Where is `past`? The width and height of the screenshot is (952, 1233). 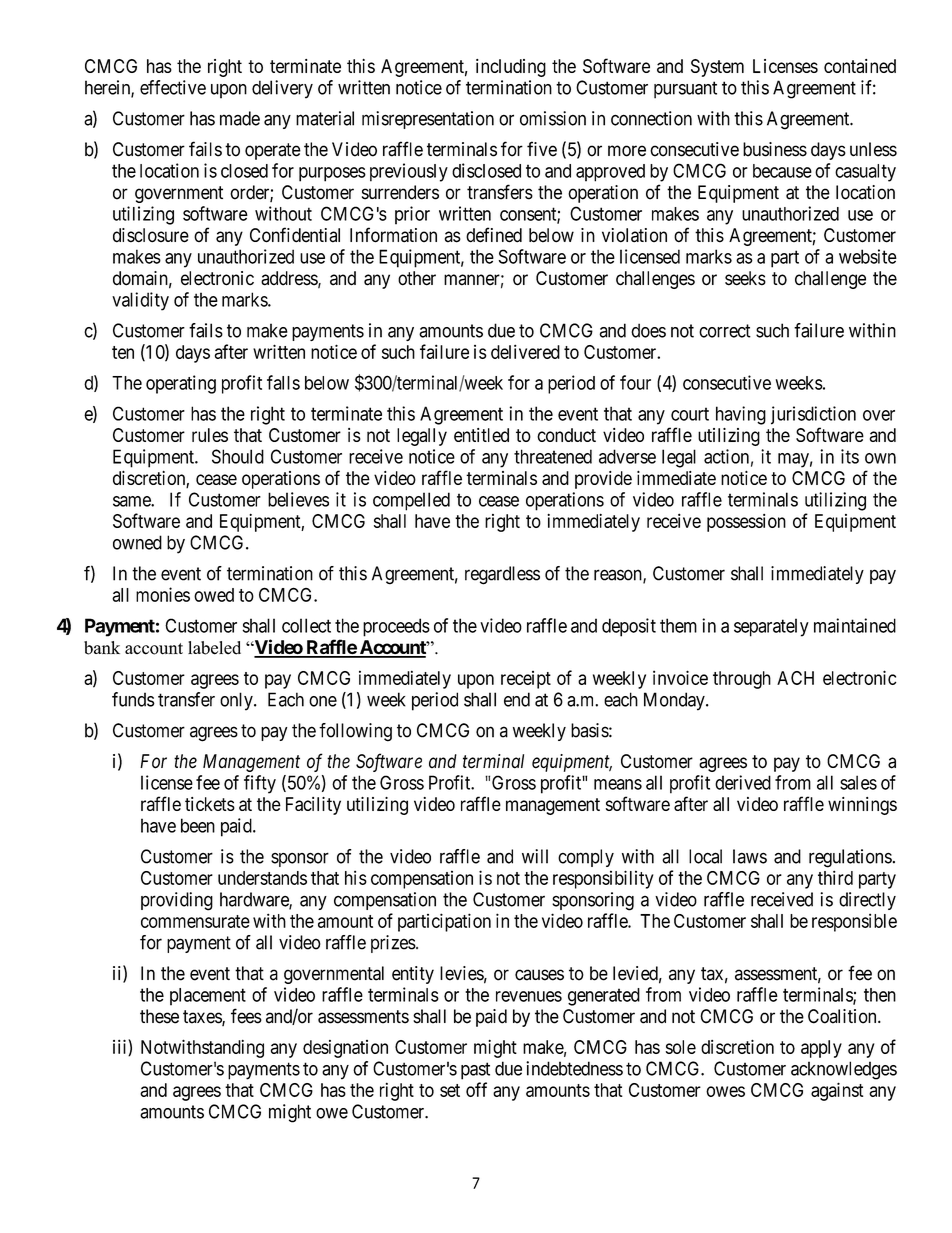 past is located at coordinates (475, 1071).
